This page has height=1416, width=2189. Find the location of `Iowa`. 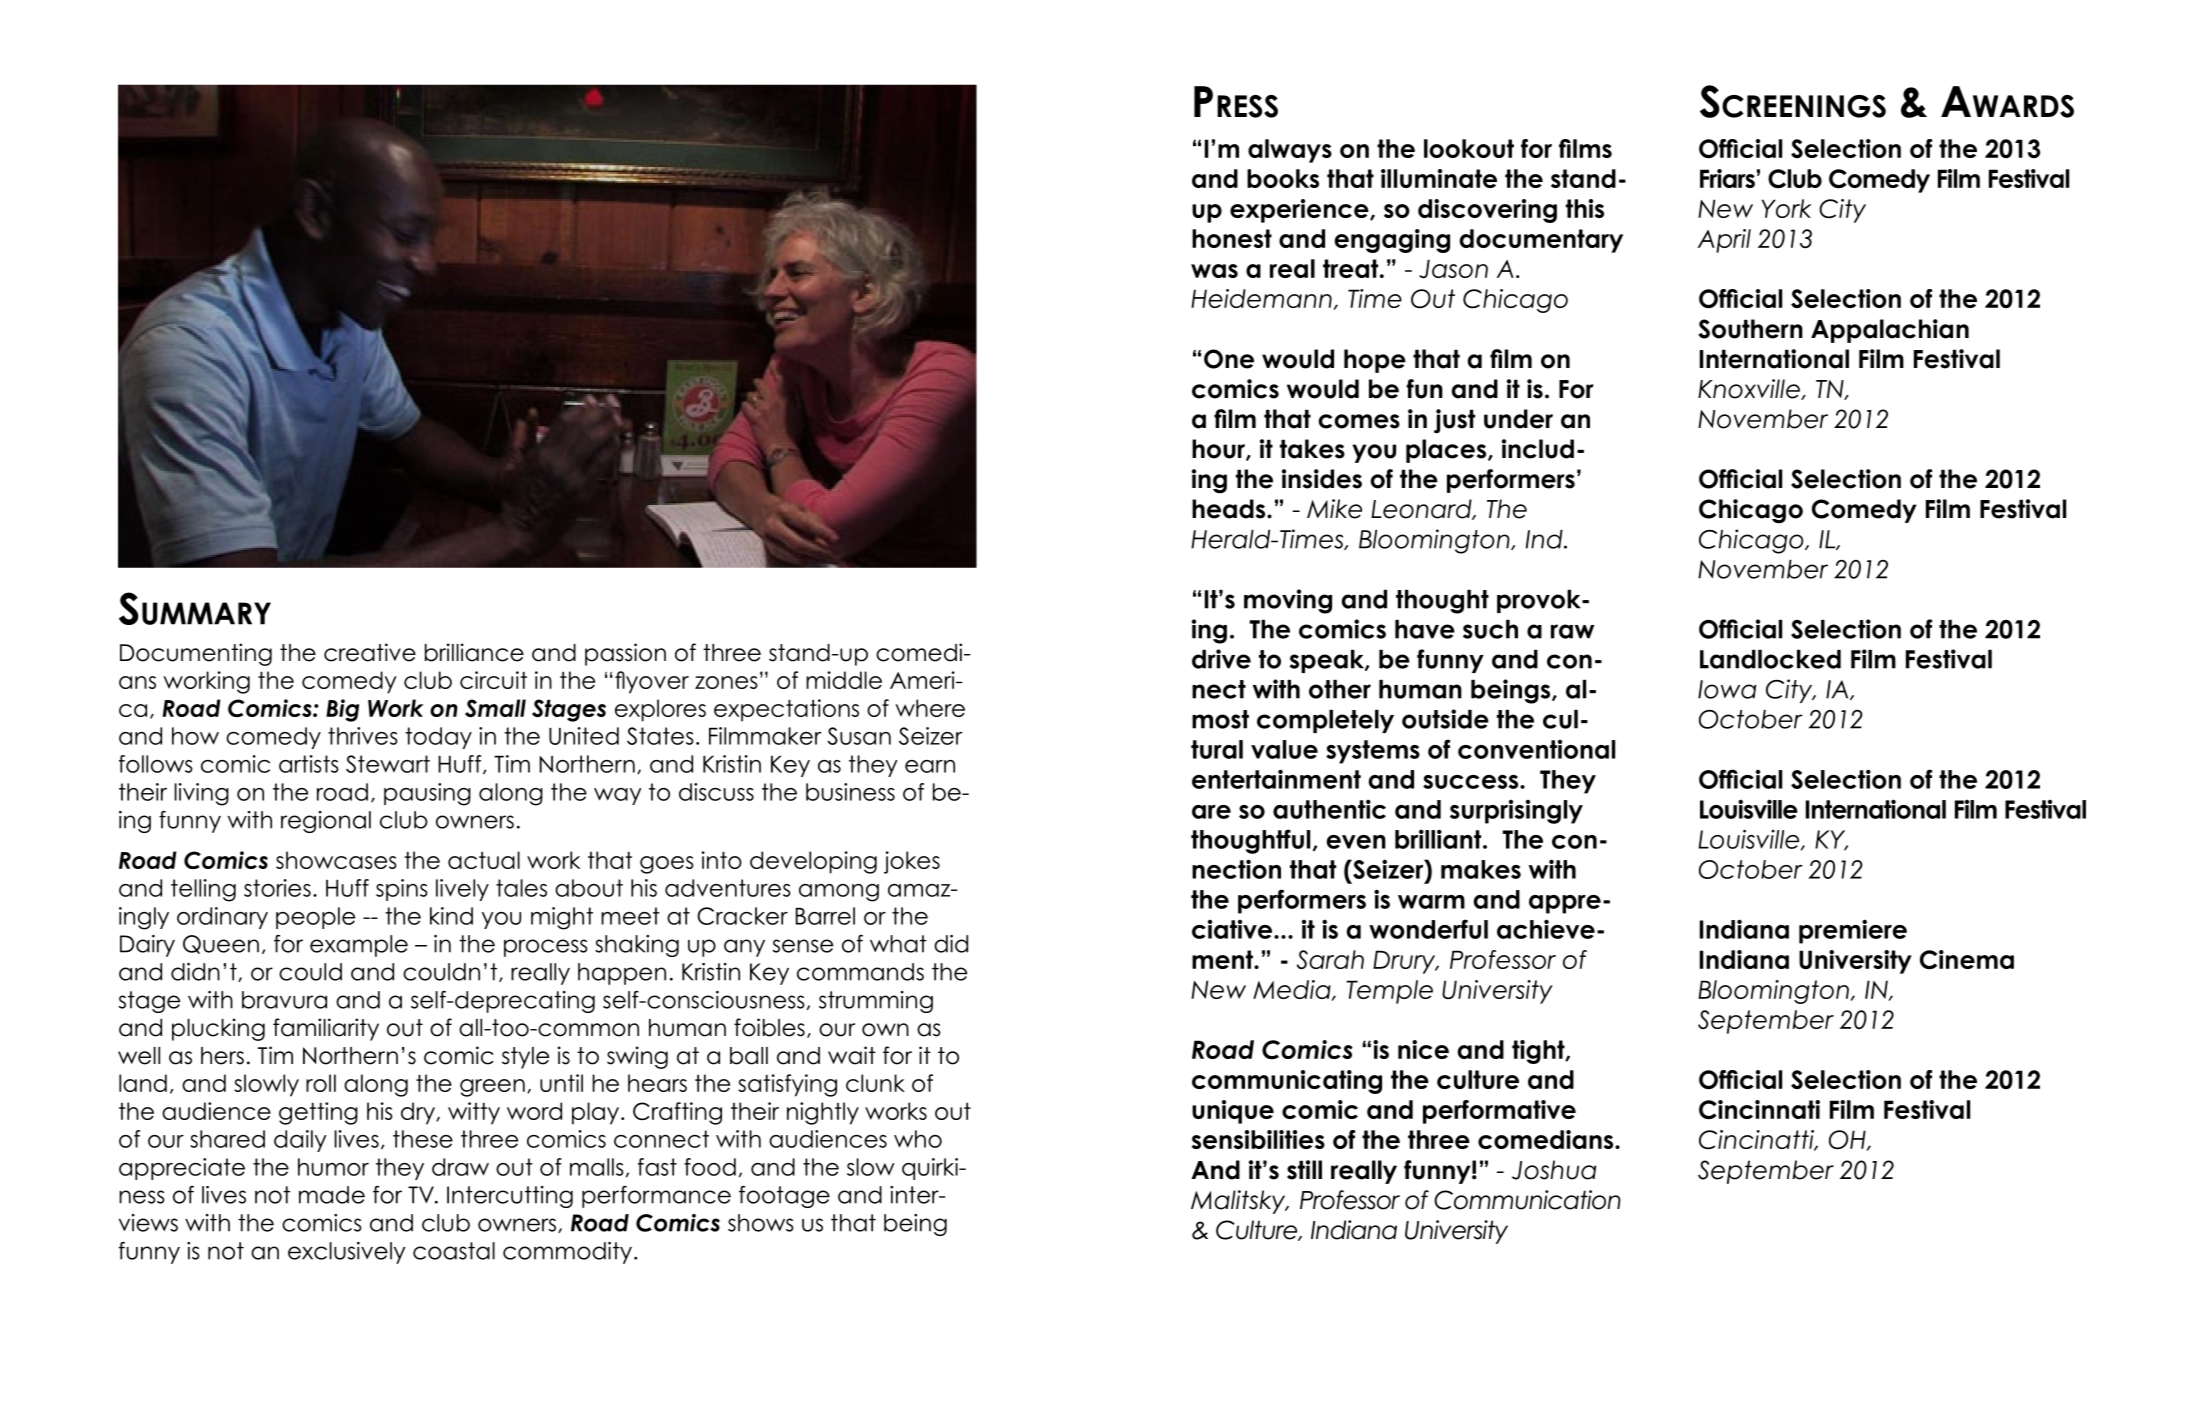

Iowa is located at coordinates (1727, 689).
